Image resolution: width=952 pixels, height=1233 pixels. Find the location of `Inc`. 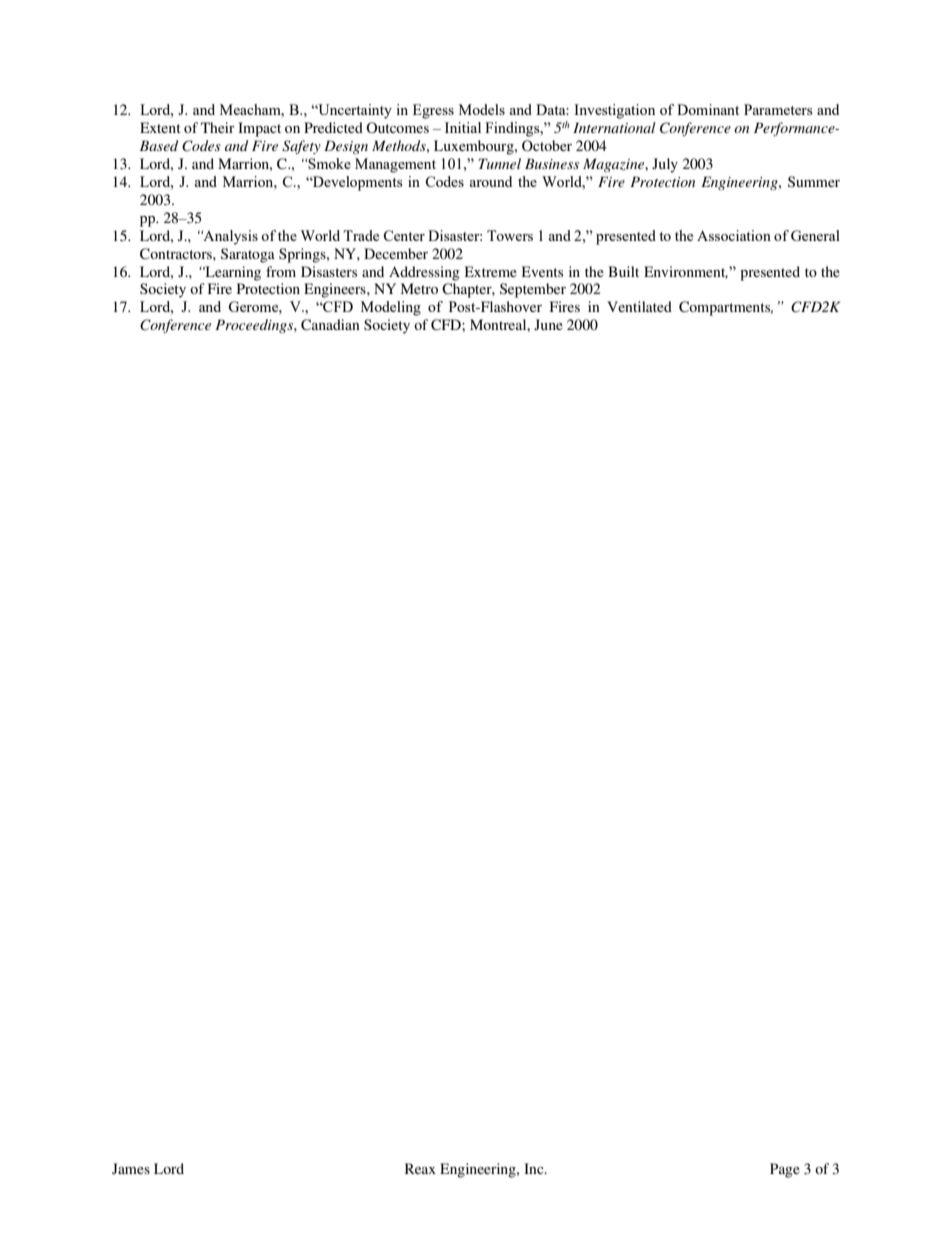

Inc is located at coordinates (535, 1168).
